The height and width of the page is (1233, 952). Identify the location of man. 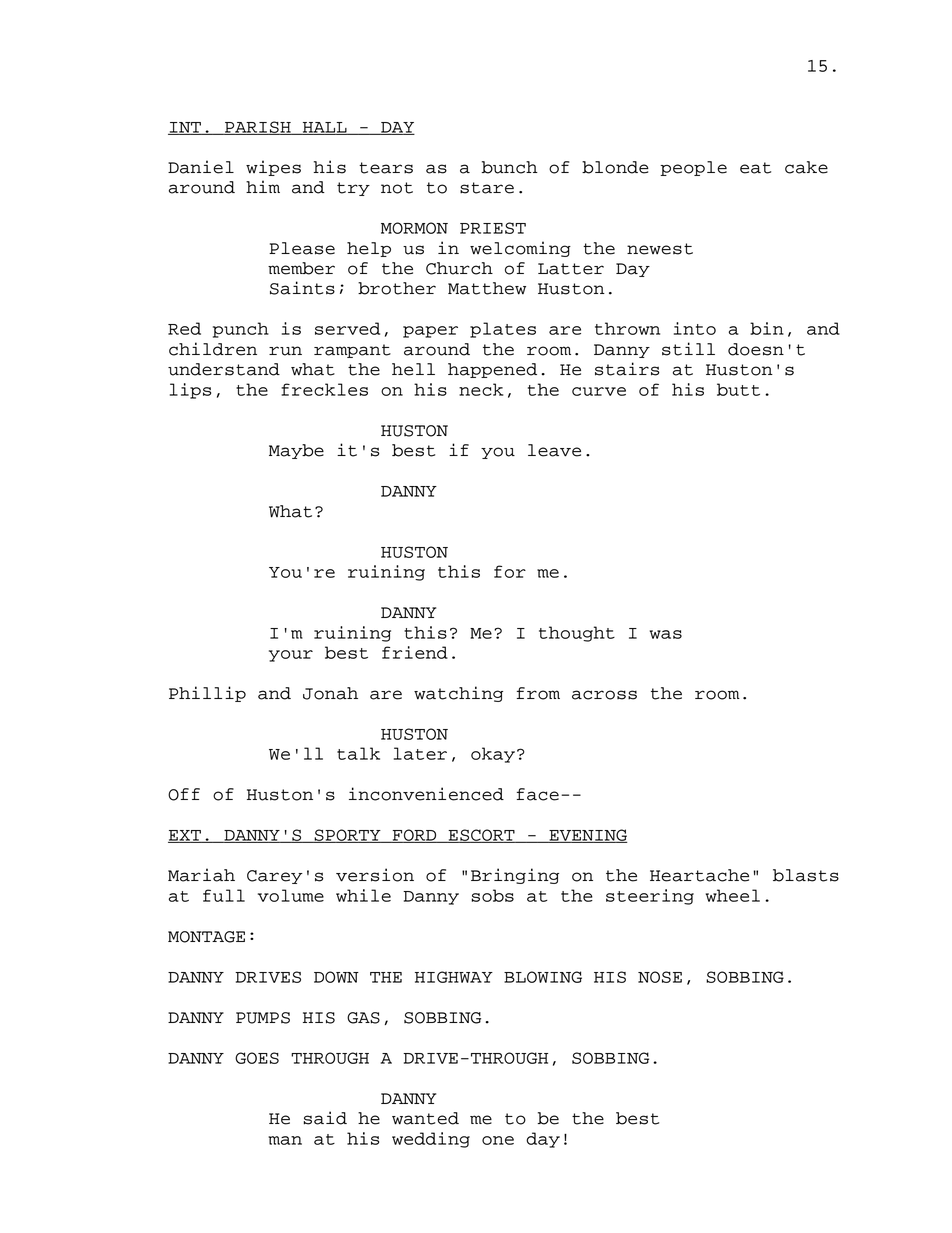
(285, 1140).
